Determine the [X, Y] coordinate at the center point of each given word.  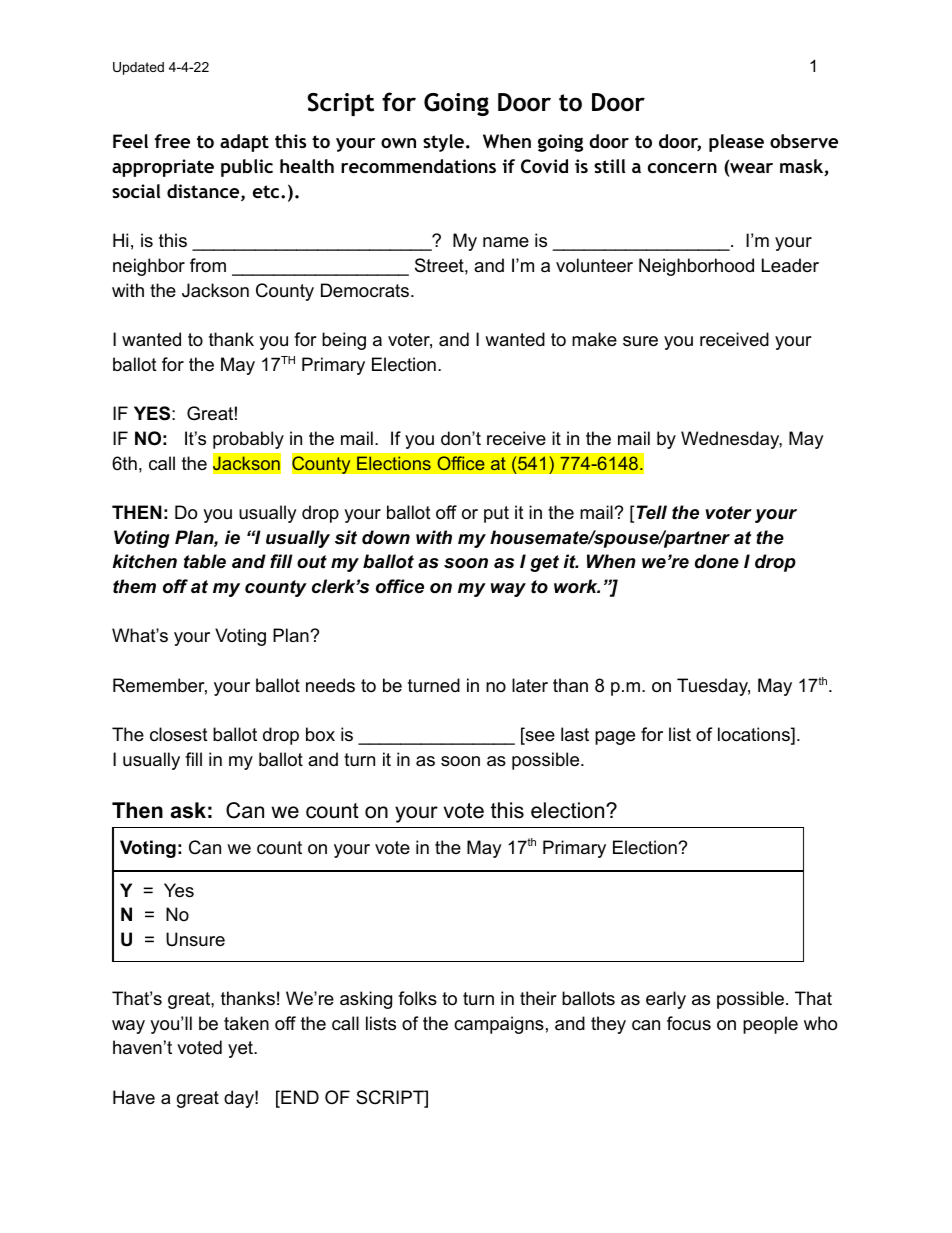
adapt [244, 143]
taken [246, 1023]
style [443, 143]
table [205, 561]
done [717, 561]
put [496, 514]
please [736, 143]
